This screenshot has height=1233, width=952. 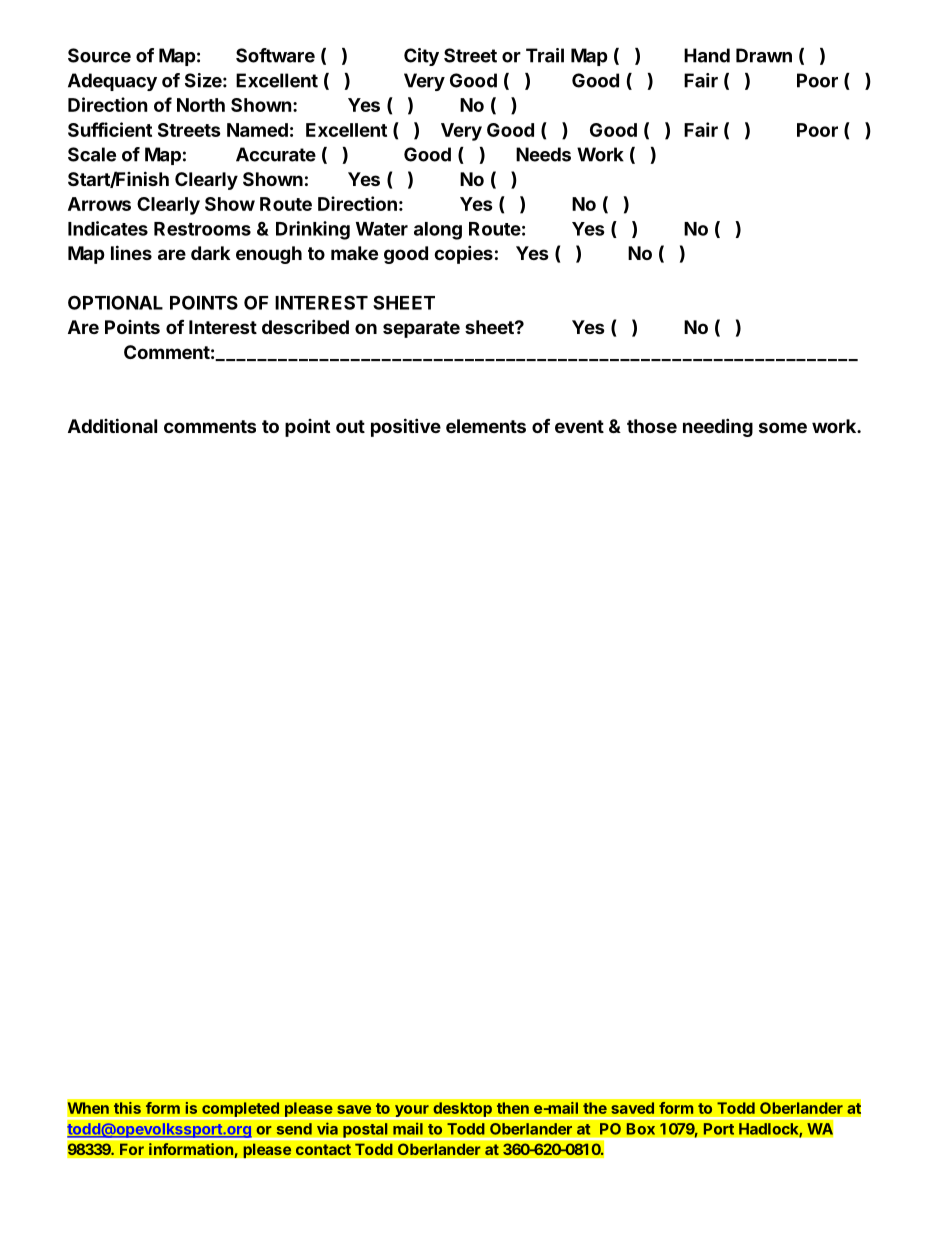 I want to click on desktop, so click(x=462, y=1111).
